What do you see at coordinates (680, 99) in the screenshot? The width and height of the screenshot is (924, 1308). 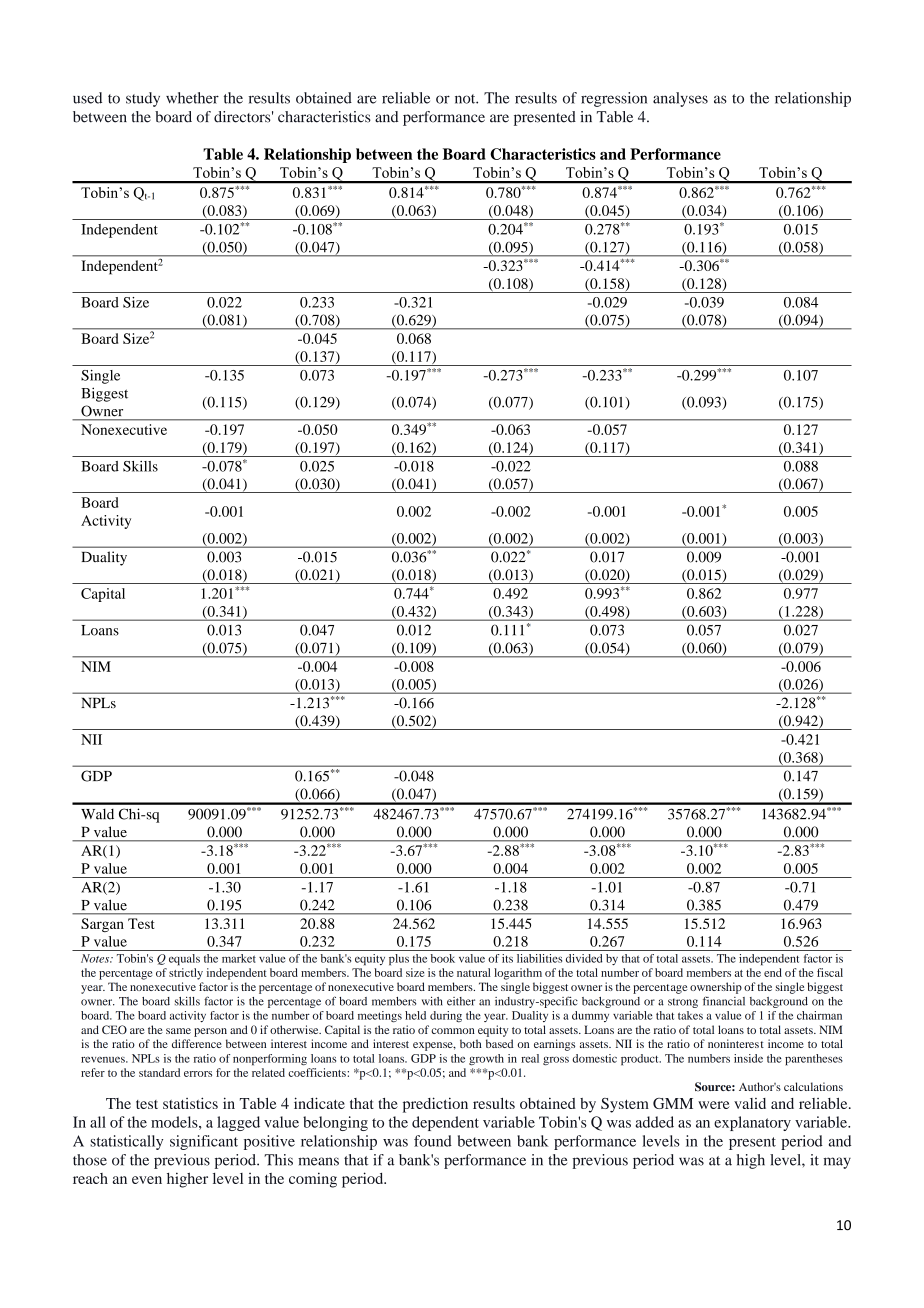 I see `analyses` at bounding box center [680, 99].
